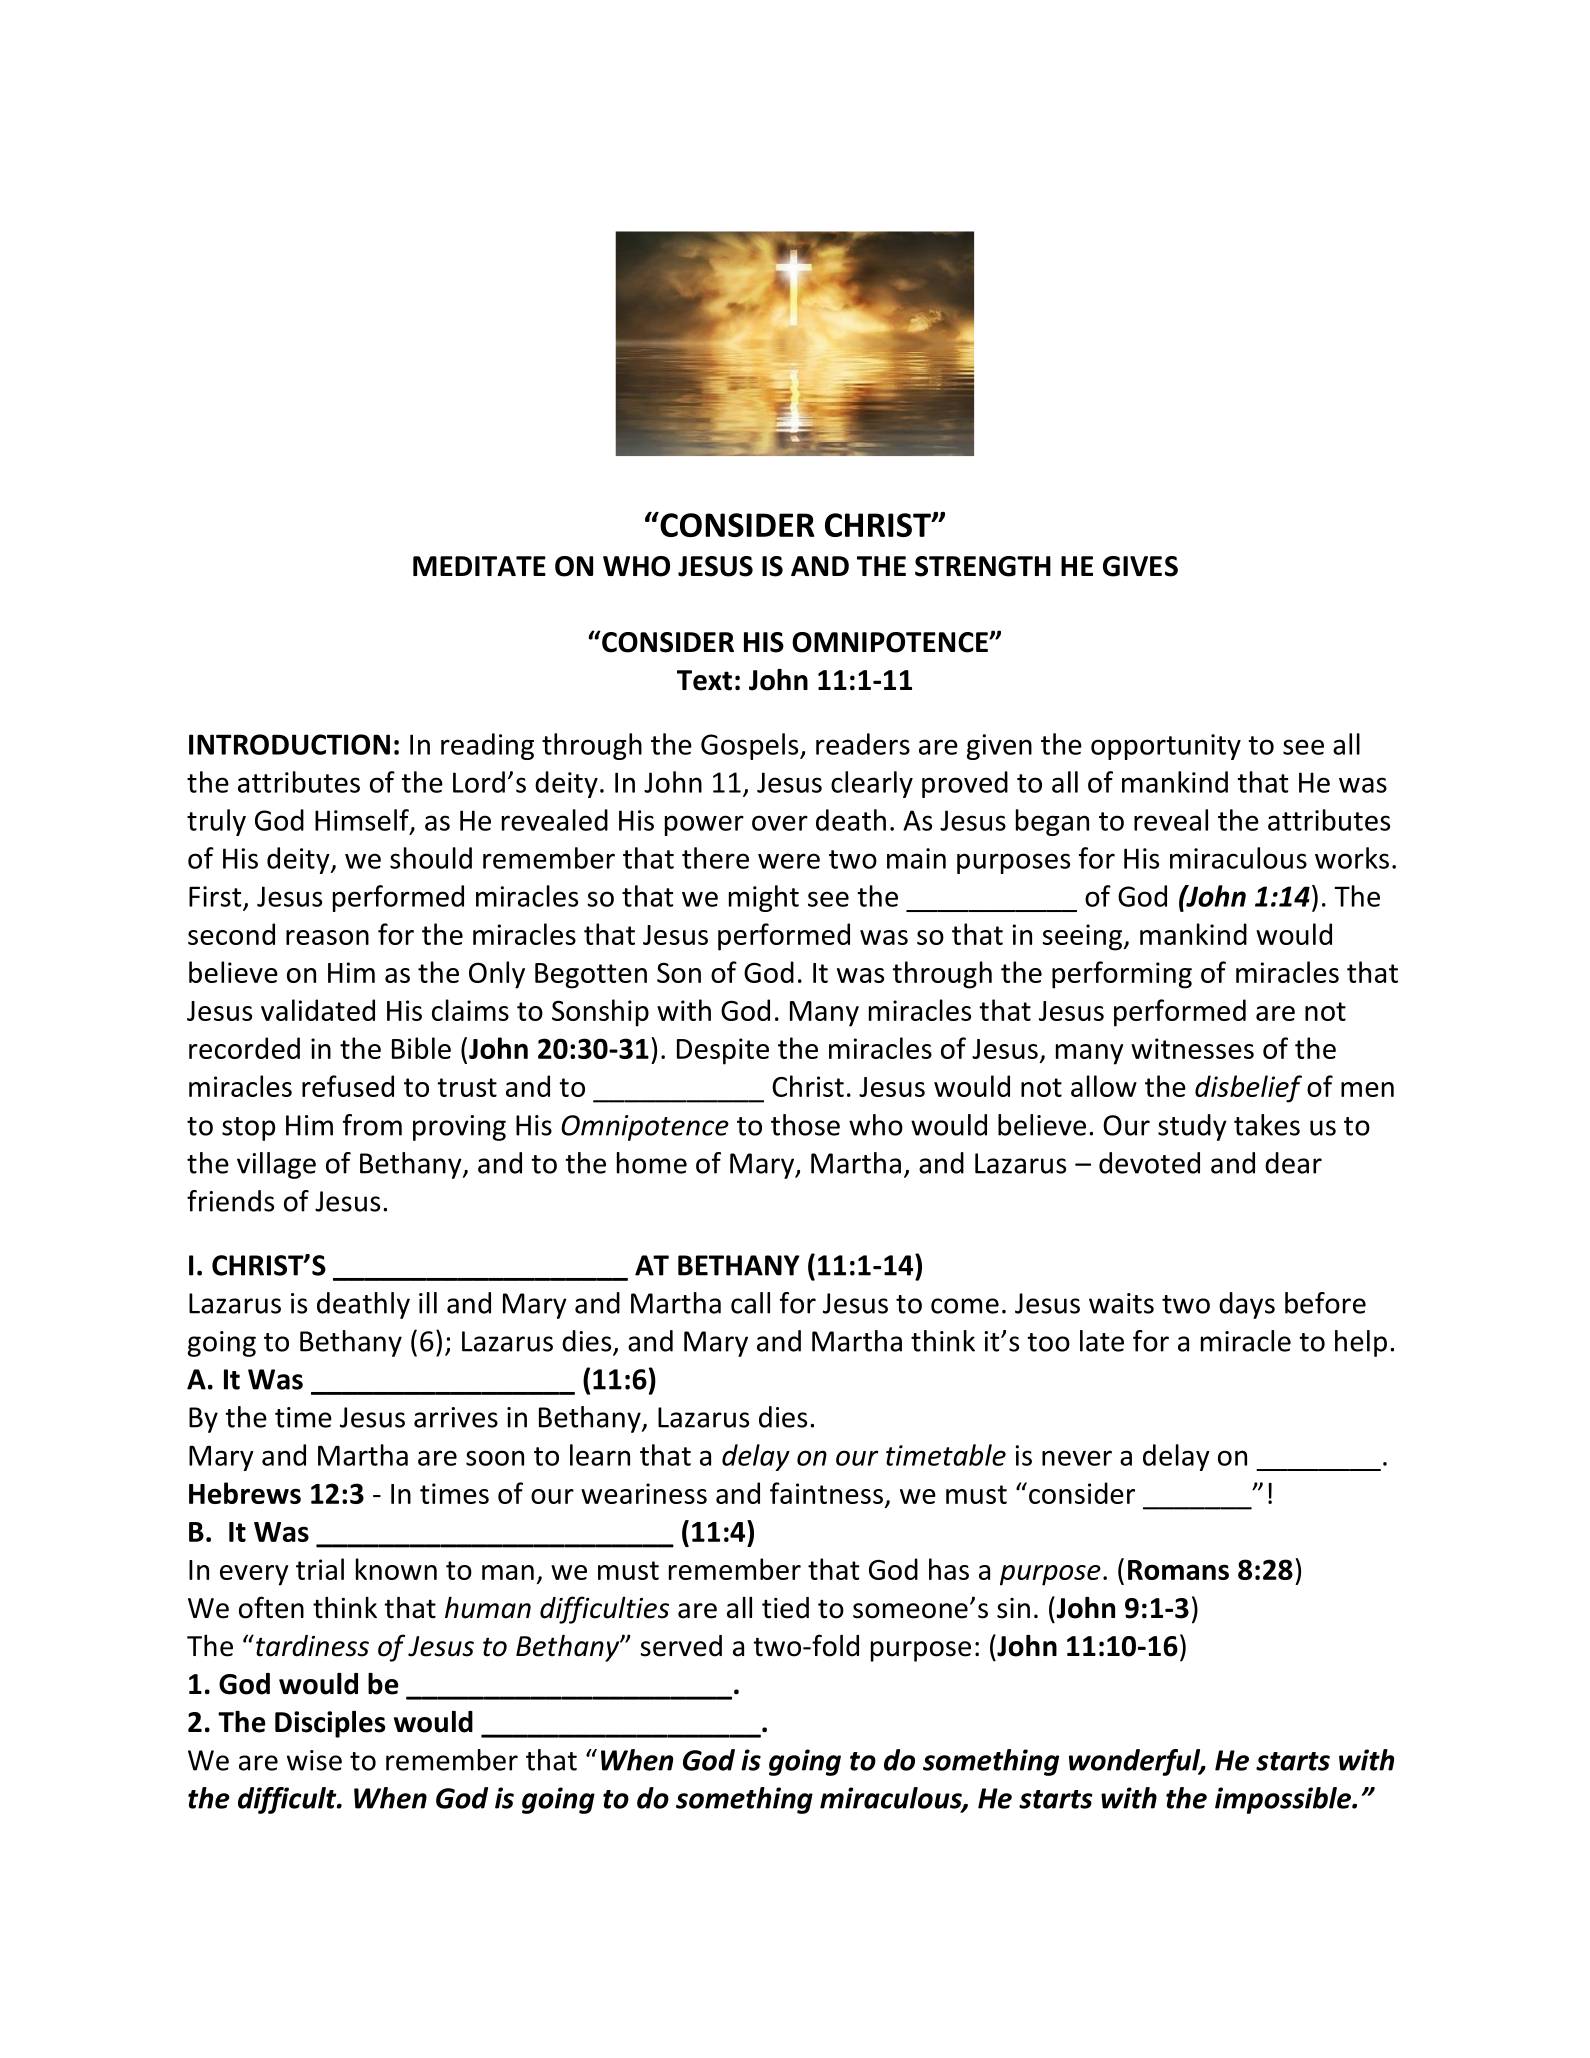 This screenshot has height=2058, width=1590. Describe the element at coordinates (456, 1417) in the screenshot. I see `arrives` at that location.
